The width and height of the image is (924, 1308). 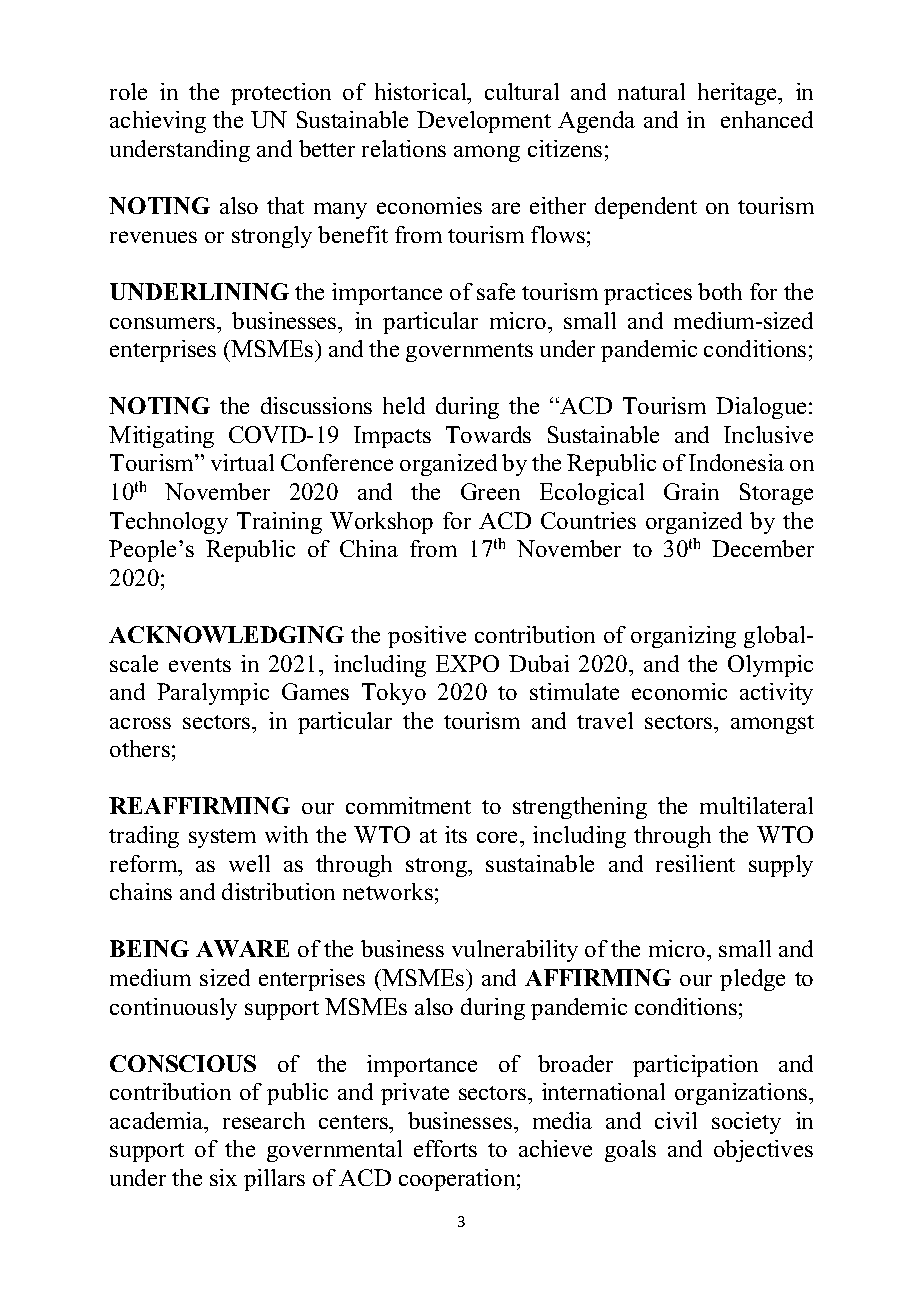 I want to click on economic, so click(x=679, y=691).
